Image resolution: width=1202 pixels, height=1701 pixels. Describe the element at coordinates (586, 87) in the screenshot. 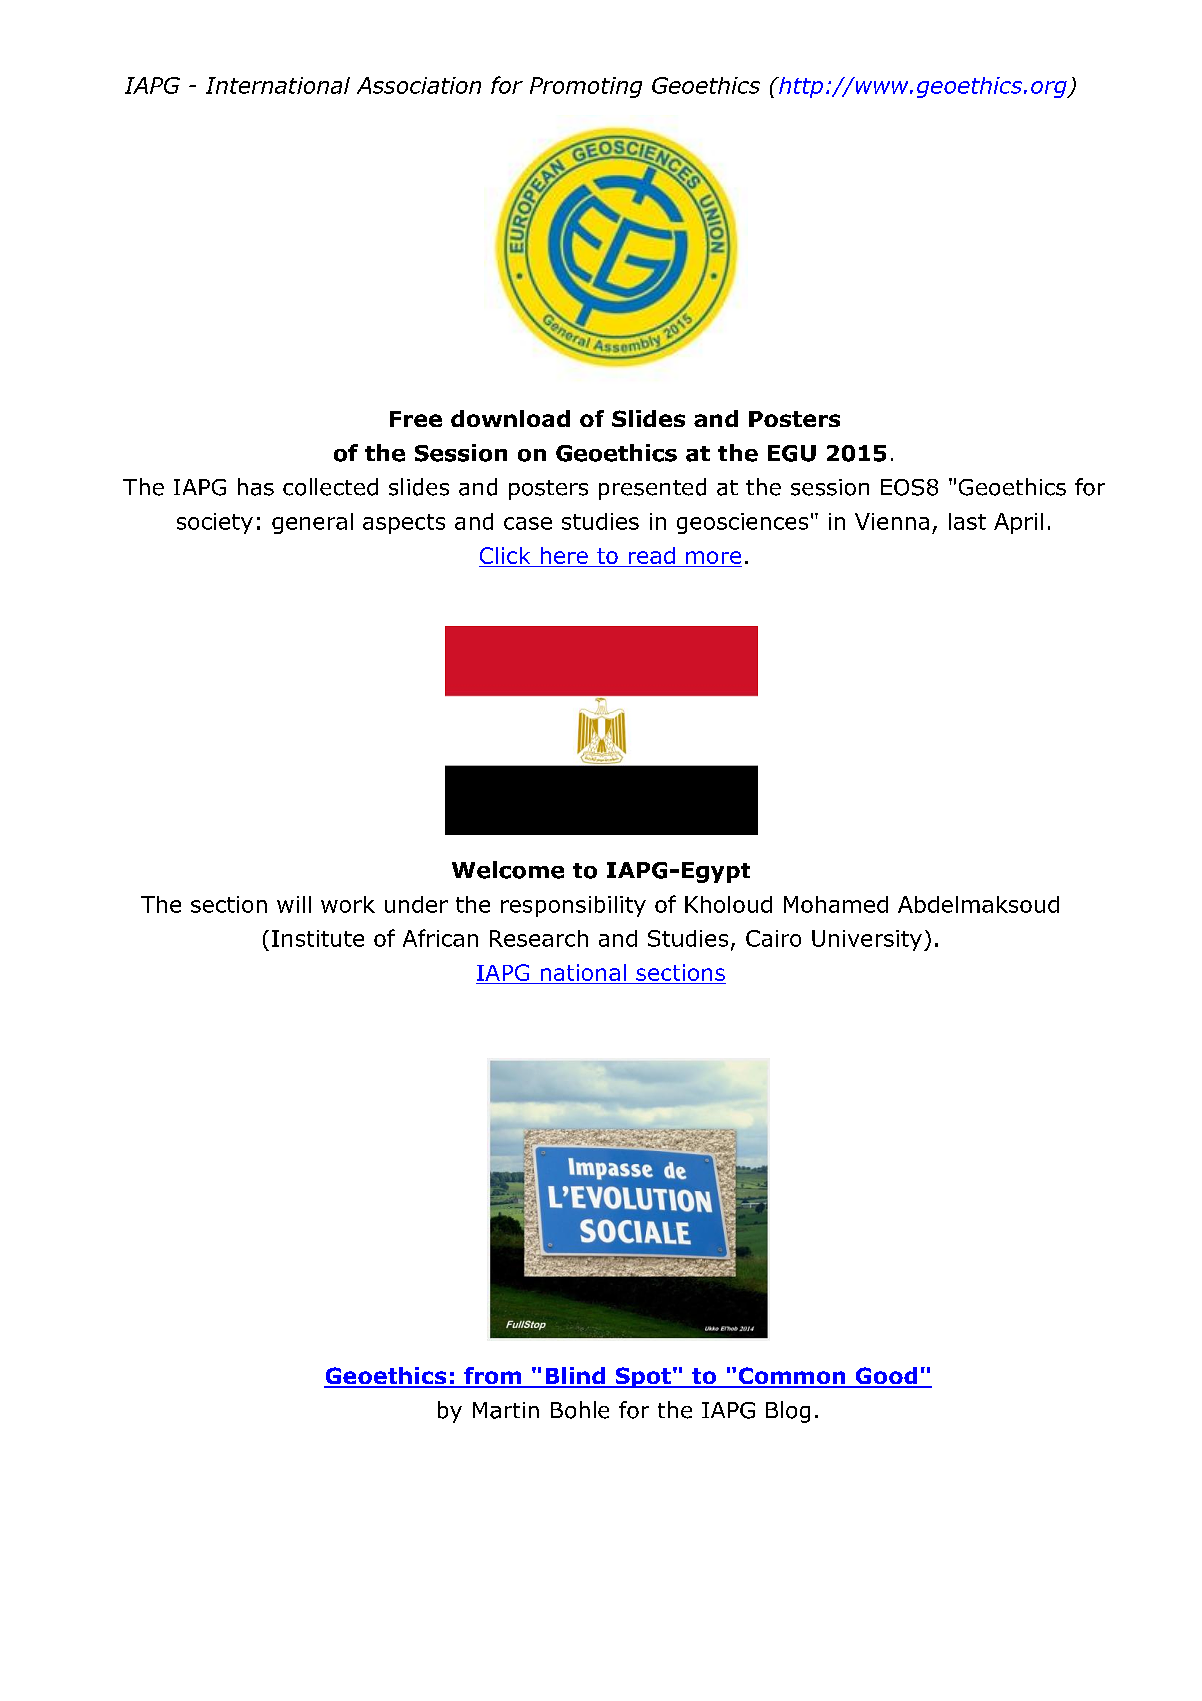

I see `Promoting` at that location.
